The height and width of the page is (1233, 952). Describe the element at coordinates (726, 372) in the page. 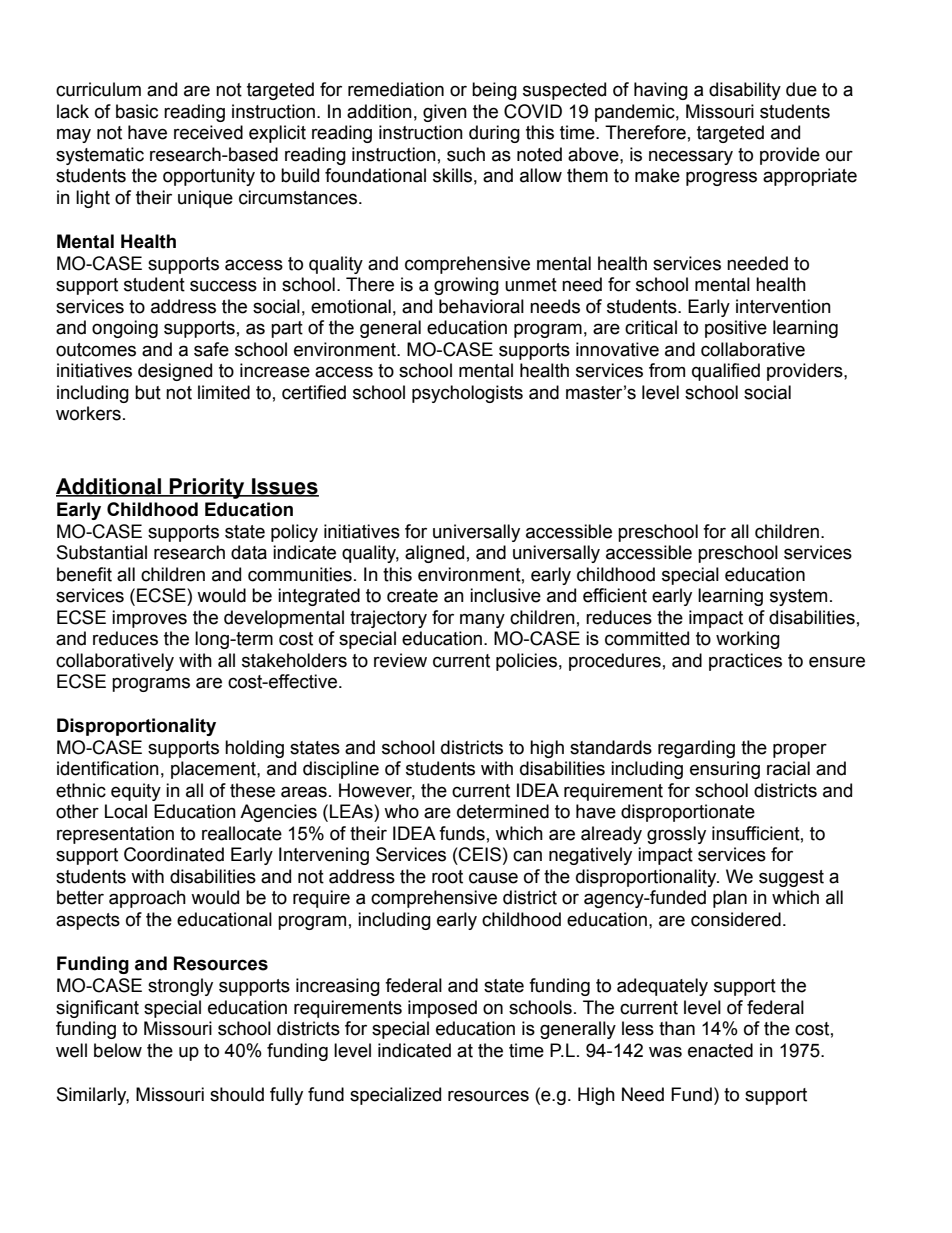

I see `qualified` at that location.
